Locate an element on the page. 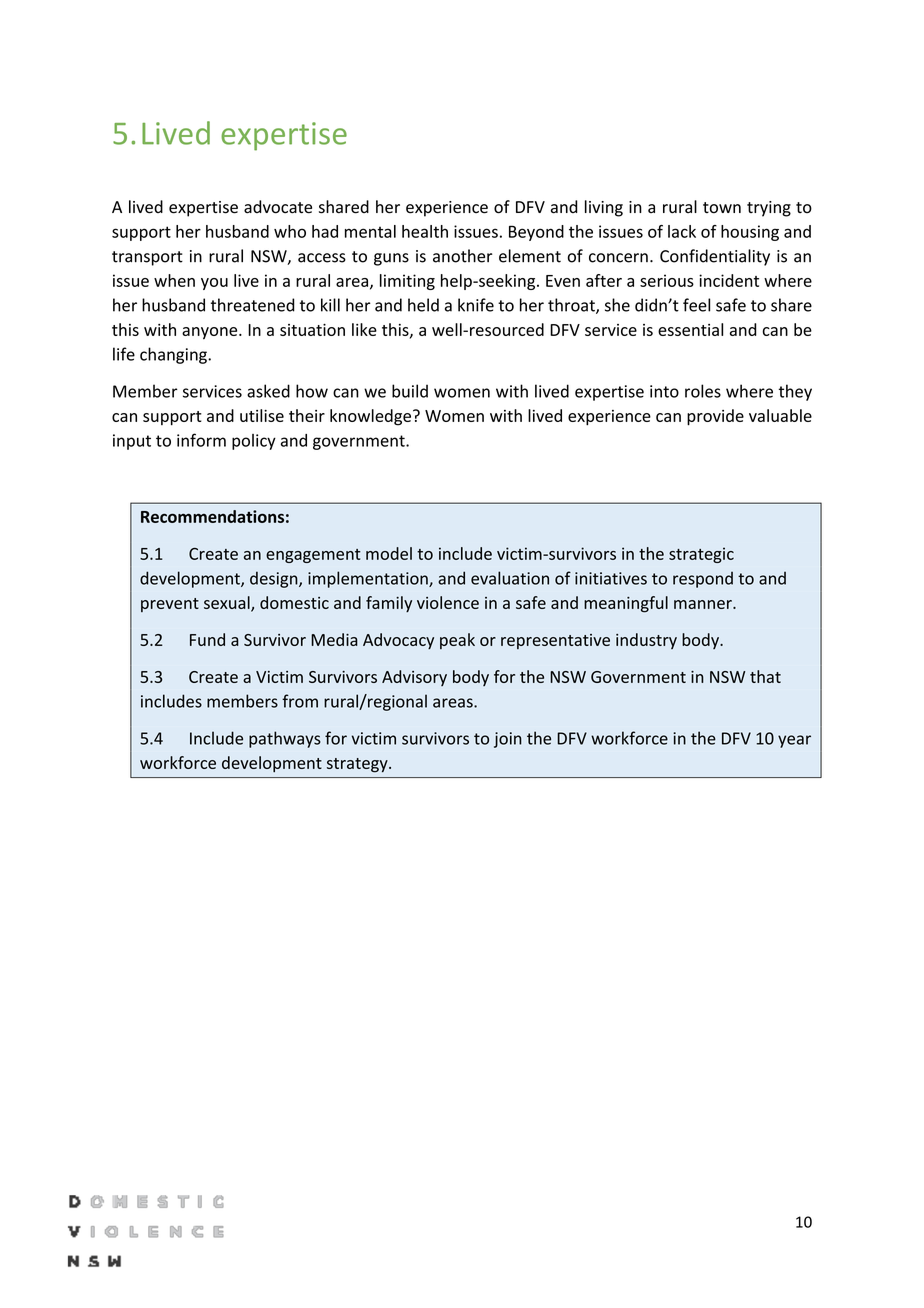 The width and height of the document is (924, 1308). inform is located at coordinates (201, 440).
